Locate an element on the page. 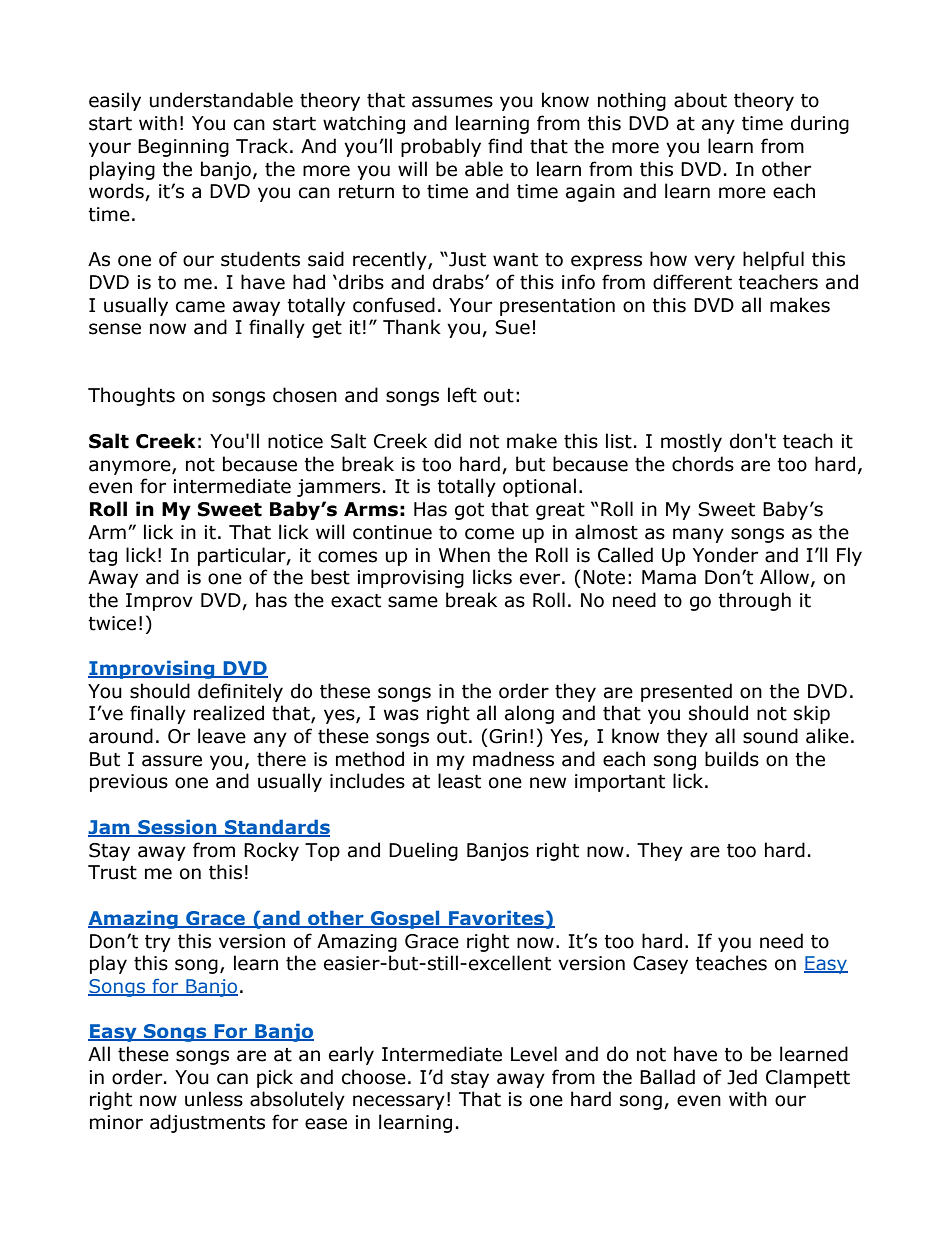 Image resolution: width=952 pixels, height=1233 pixels. through is located at coordinates (754, 601).
